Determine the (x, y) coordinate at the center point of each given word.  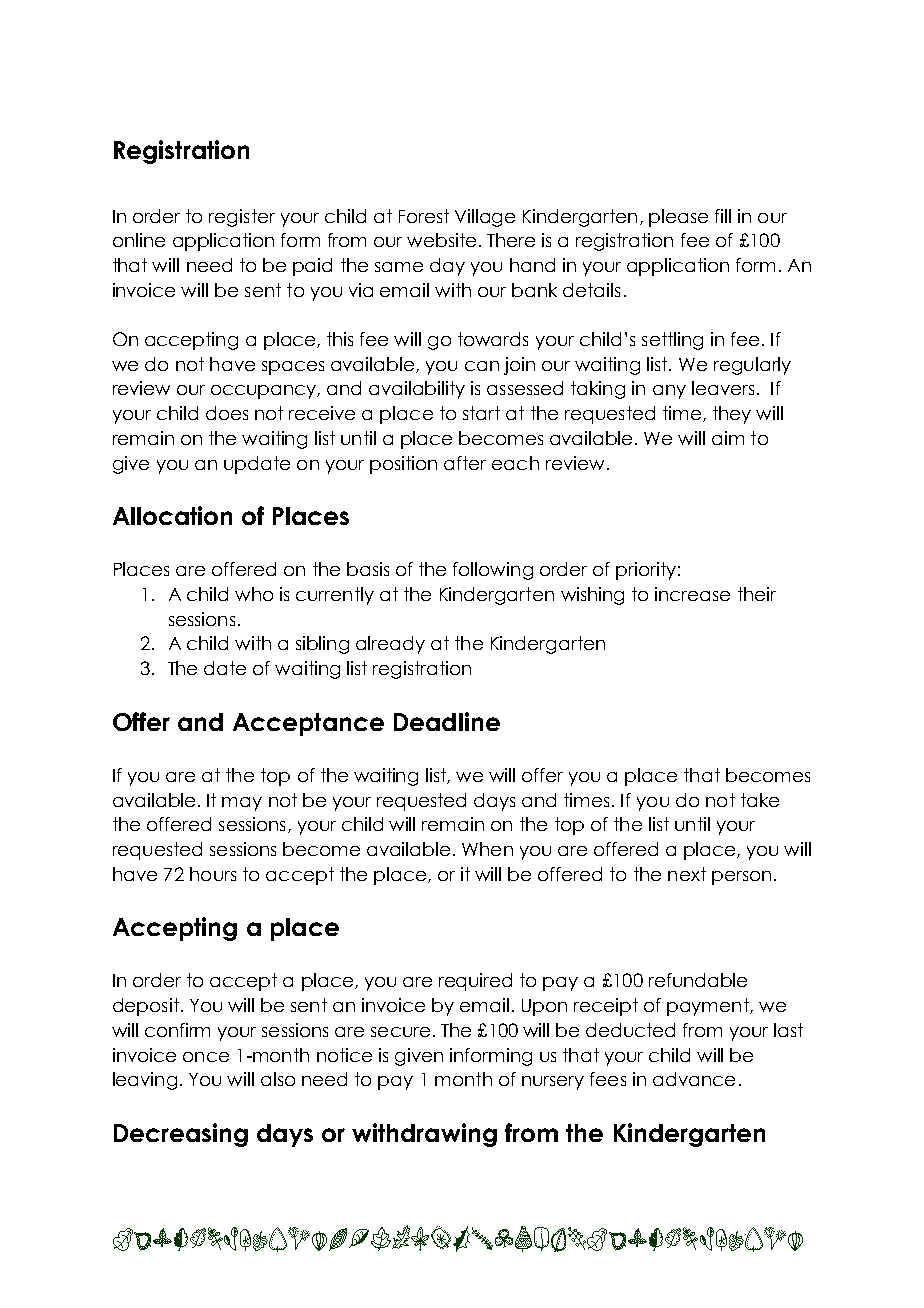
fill (723, 216)
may (242, 804)
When (487, 849)
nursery (553, 1083)
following (493, 571)
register (242, 218)
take (760, 800)
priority (646, 571)
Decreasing (181, 1135)
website (441, 240)
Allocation (172, 515)
